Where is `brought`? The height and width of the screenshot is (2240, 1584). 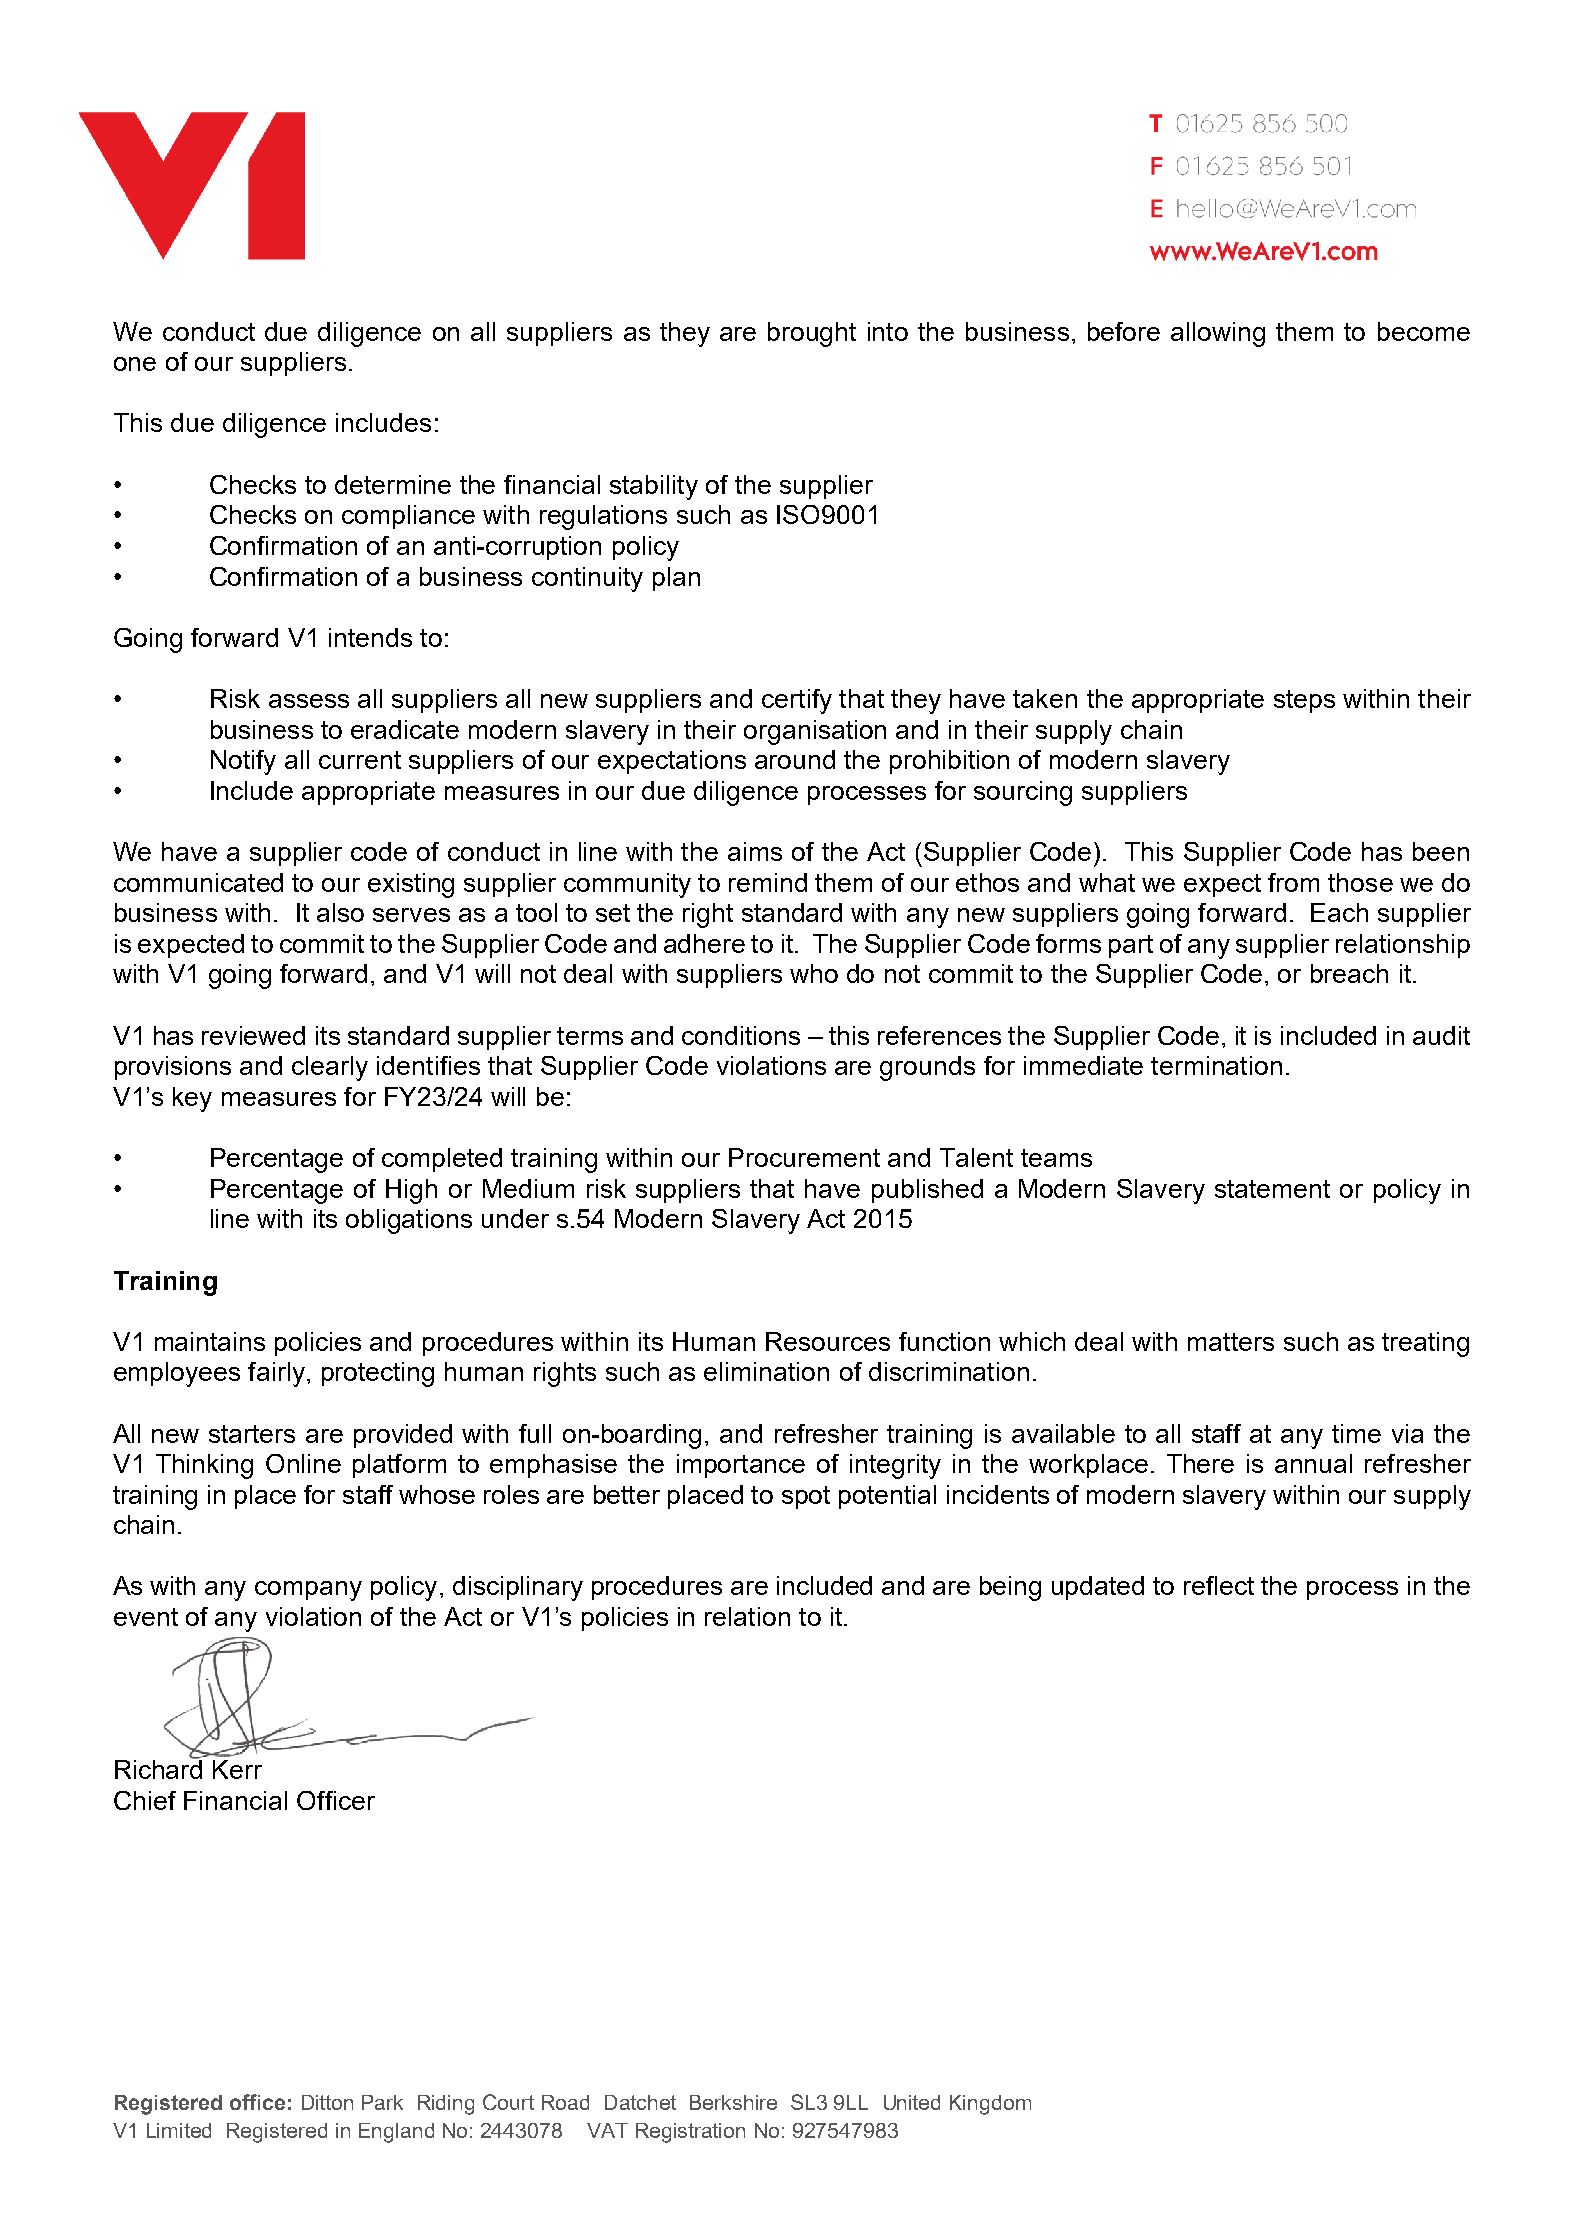 brought is located at coordinates (812, 334).
